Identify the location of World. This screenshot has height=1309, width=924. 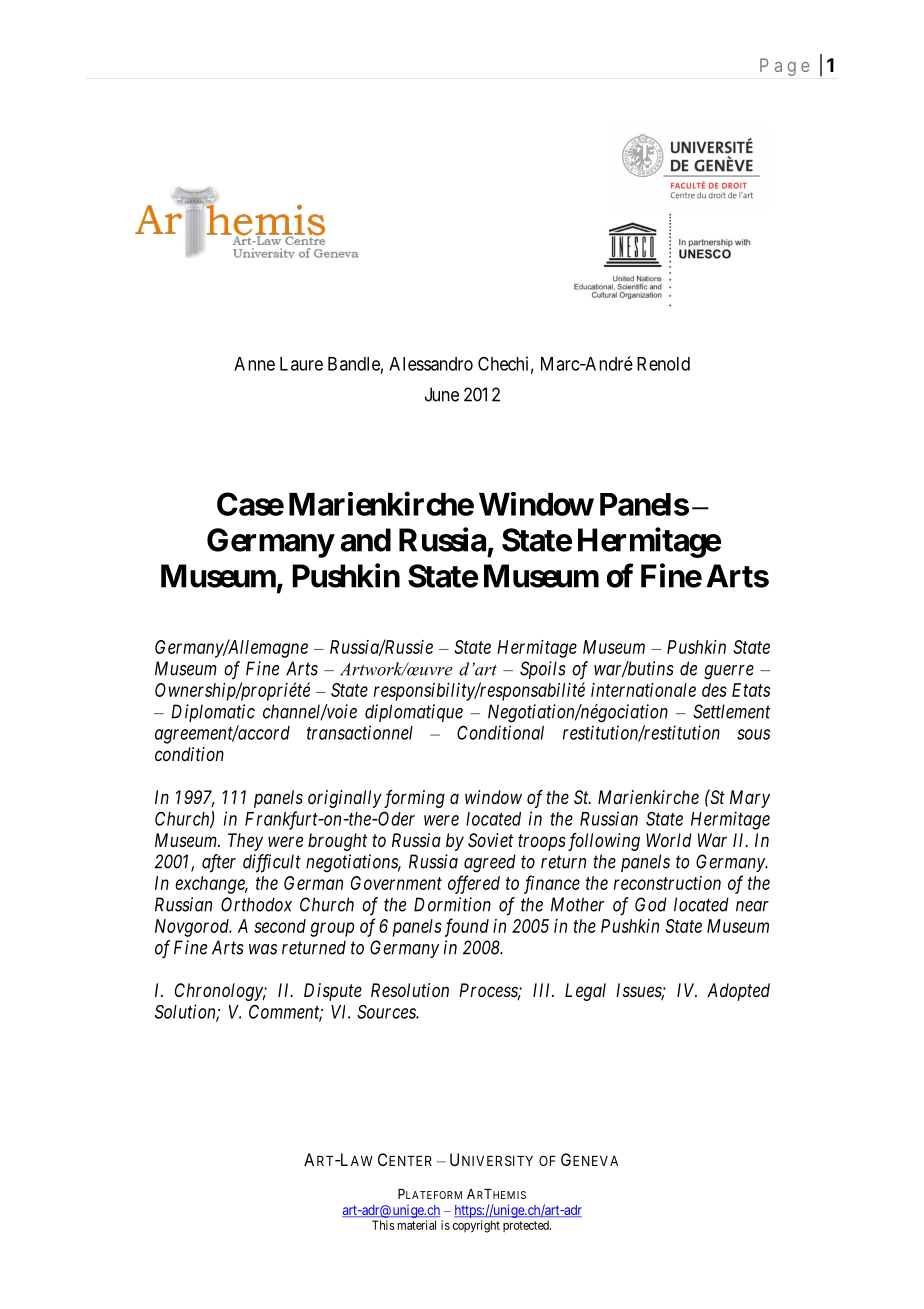
(669, 840).
